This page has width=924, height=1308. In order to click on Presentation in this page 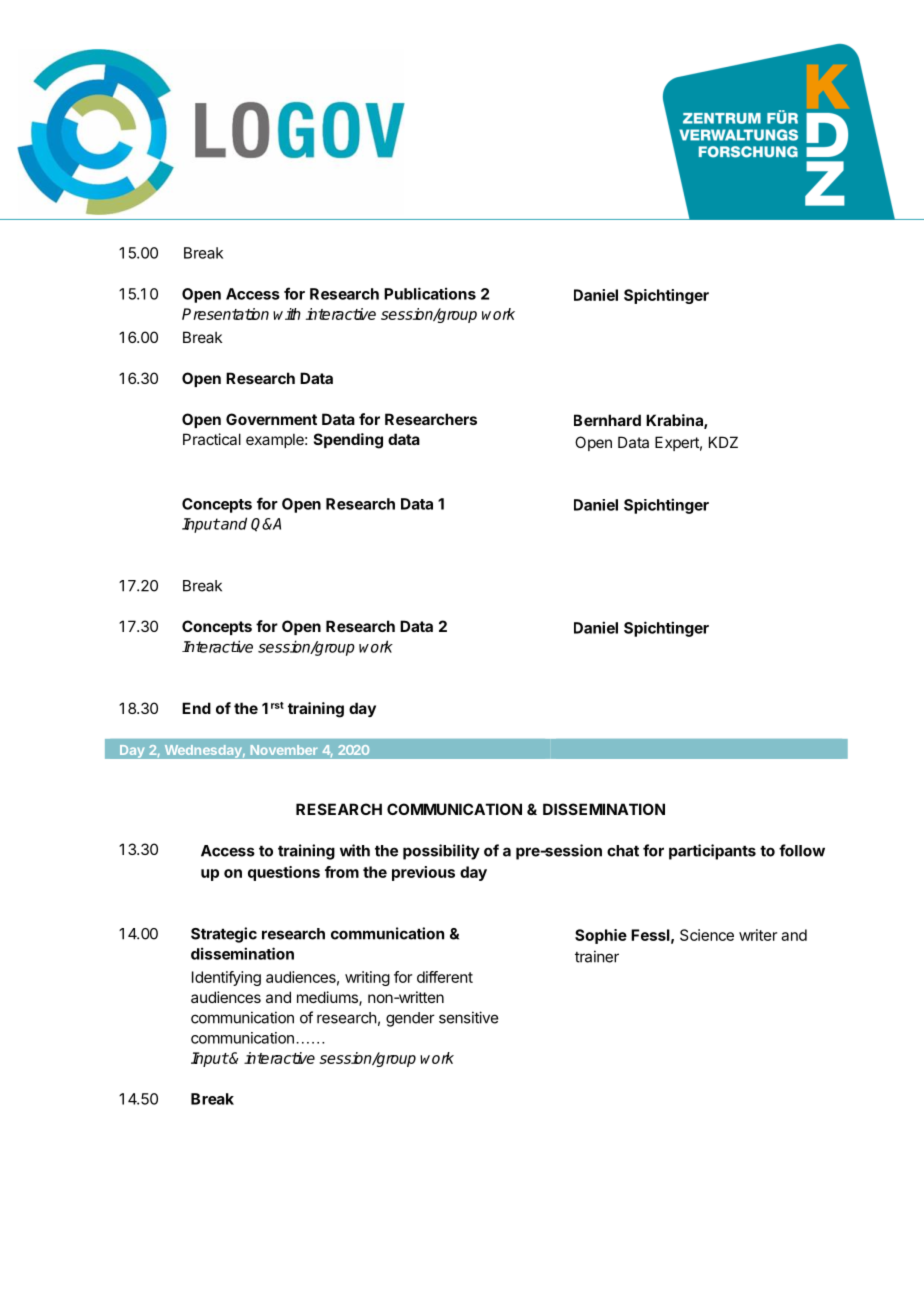, I will do `click(225, 314)`.
